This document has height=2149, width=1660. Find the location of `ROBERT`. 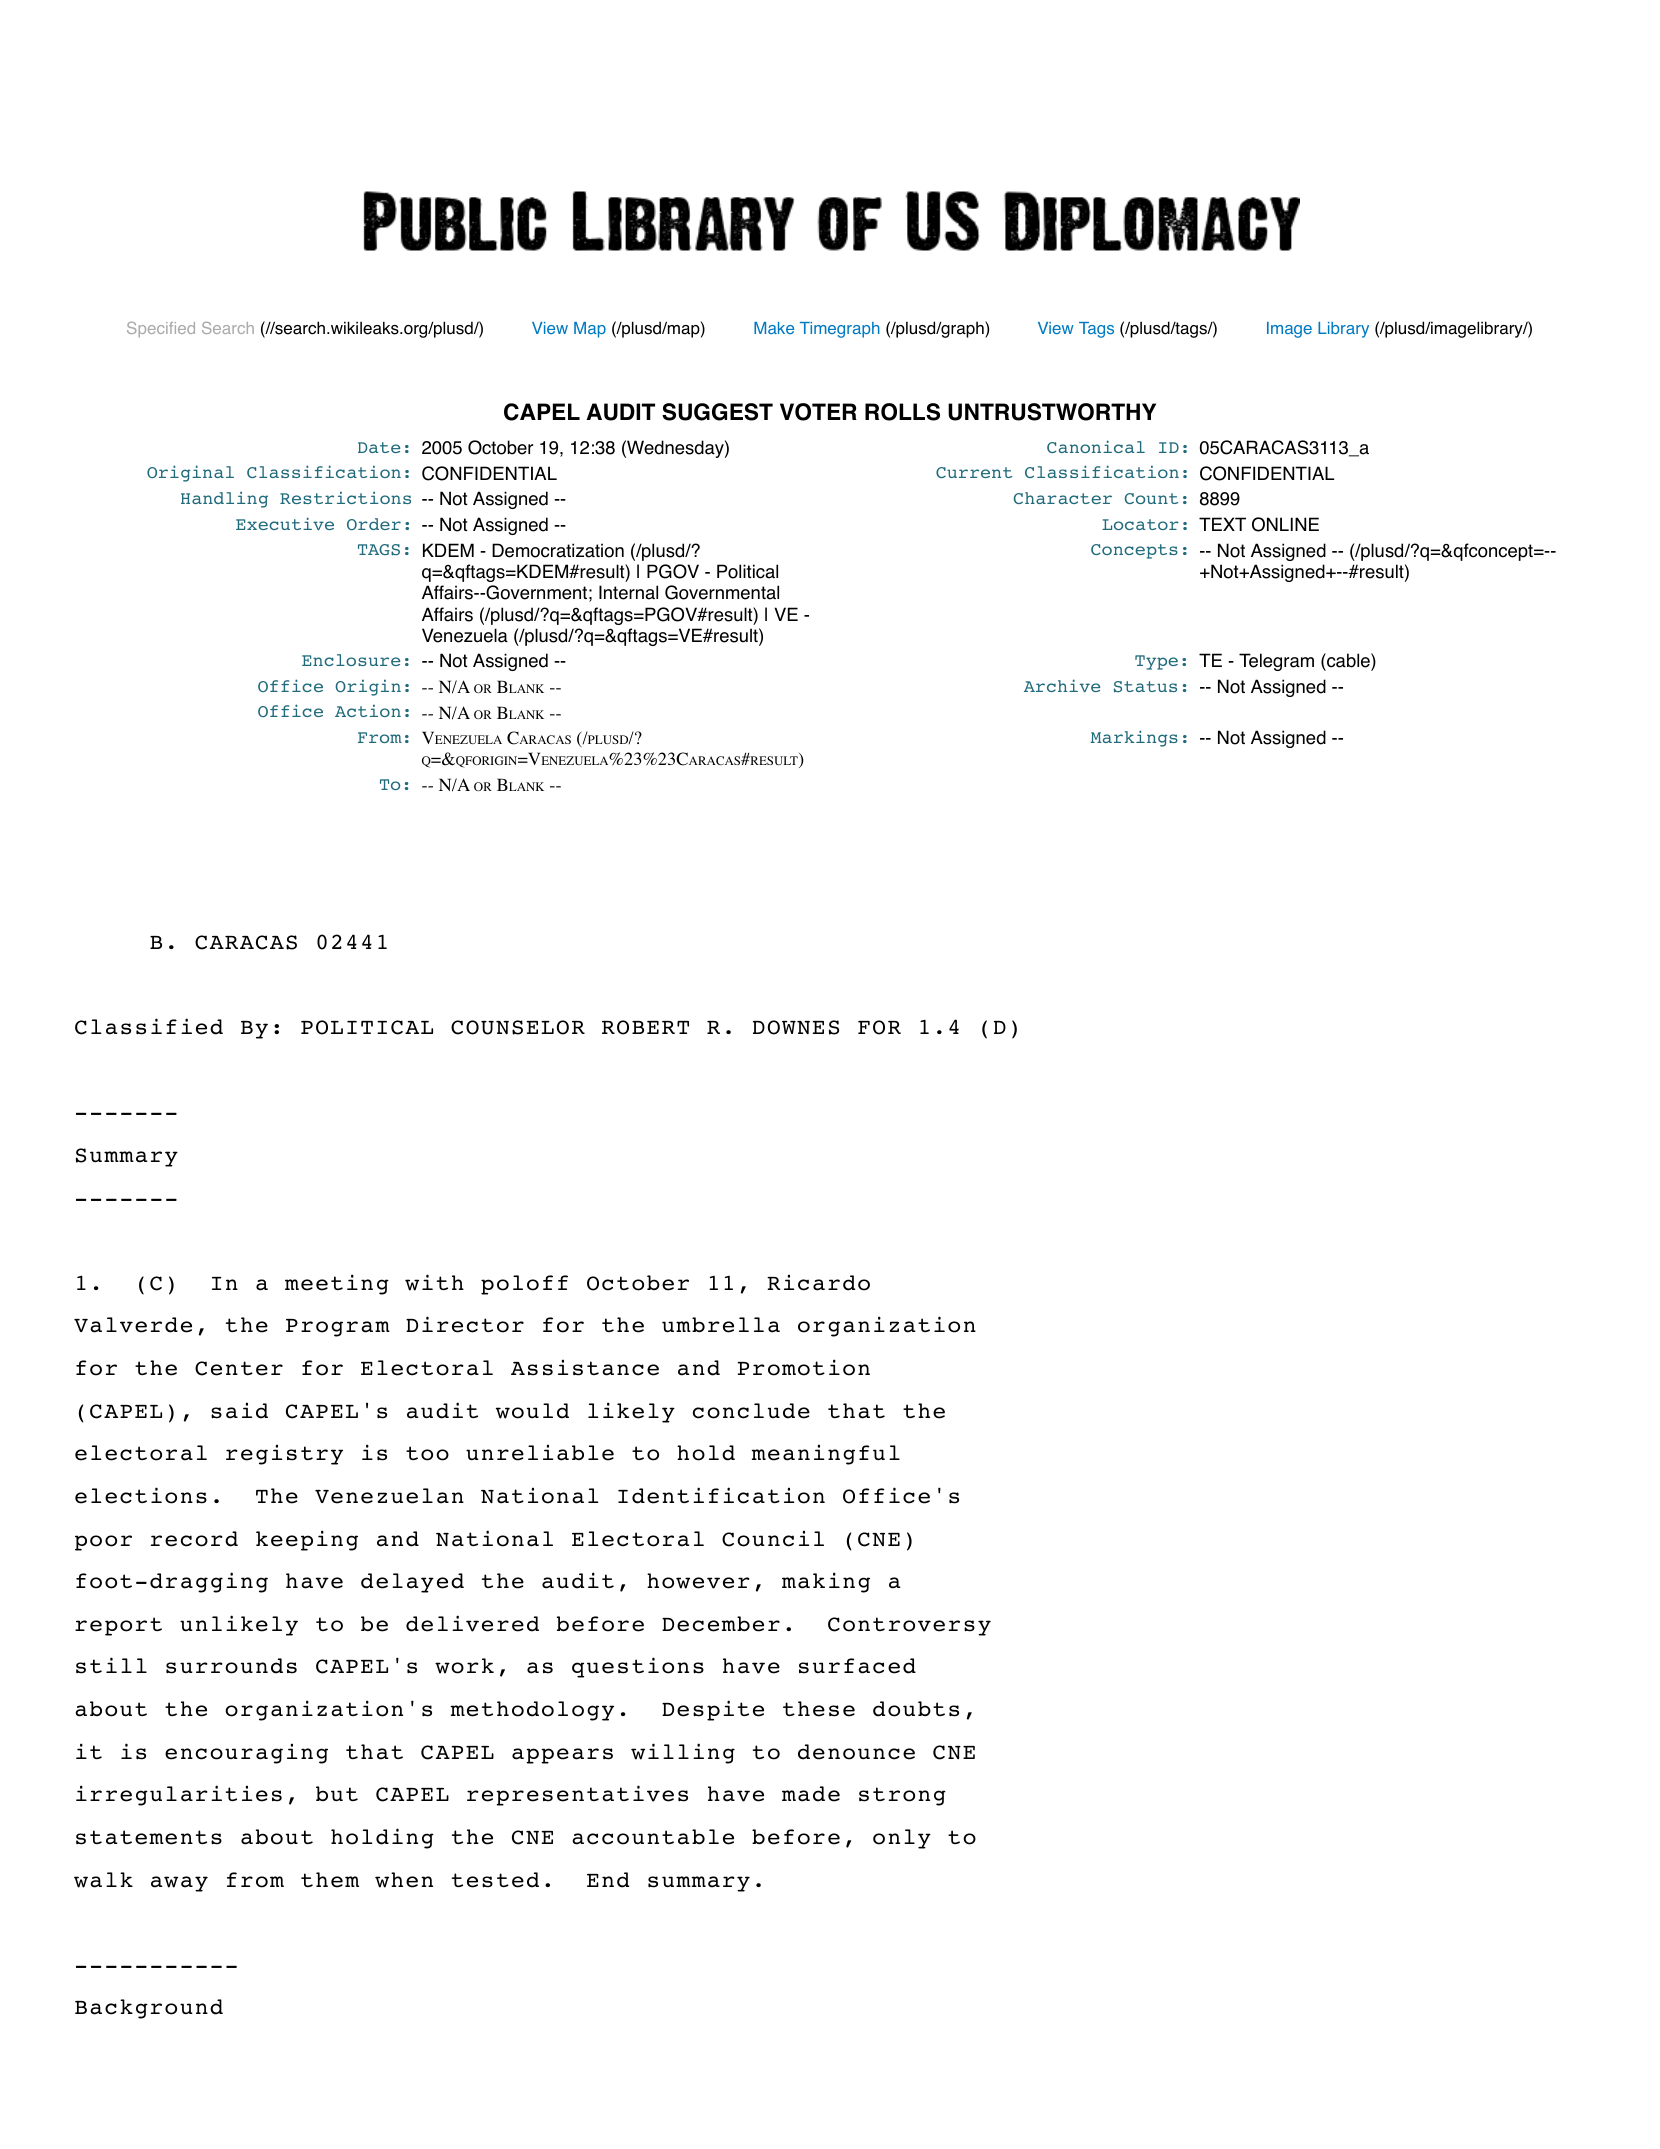

ROBERT is located at coordinates (645, 1027).
